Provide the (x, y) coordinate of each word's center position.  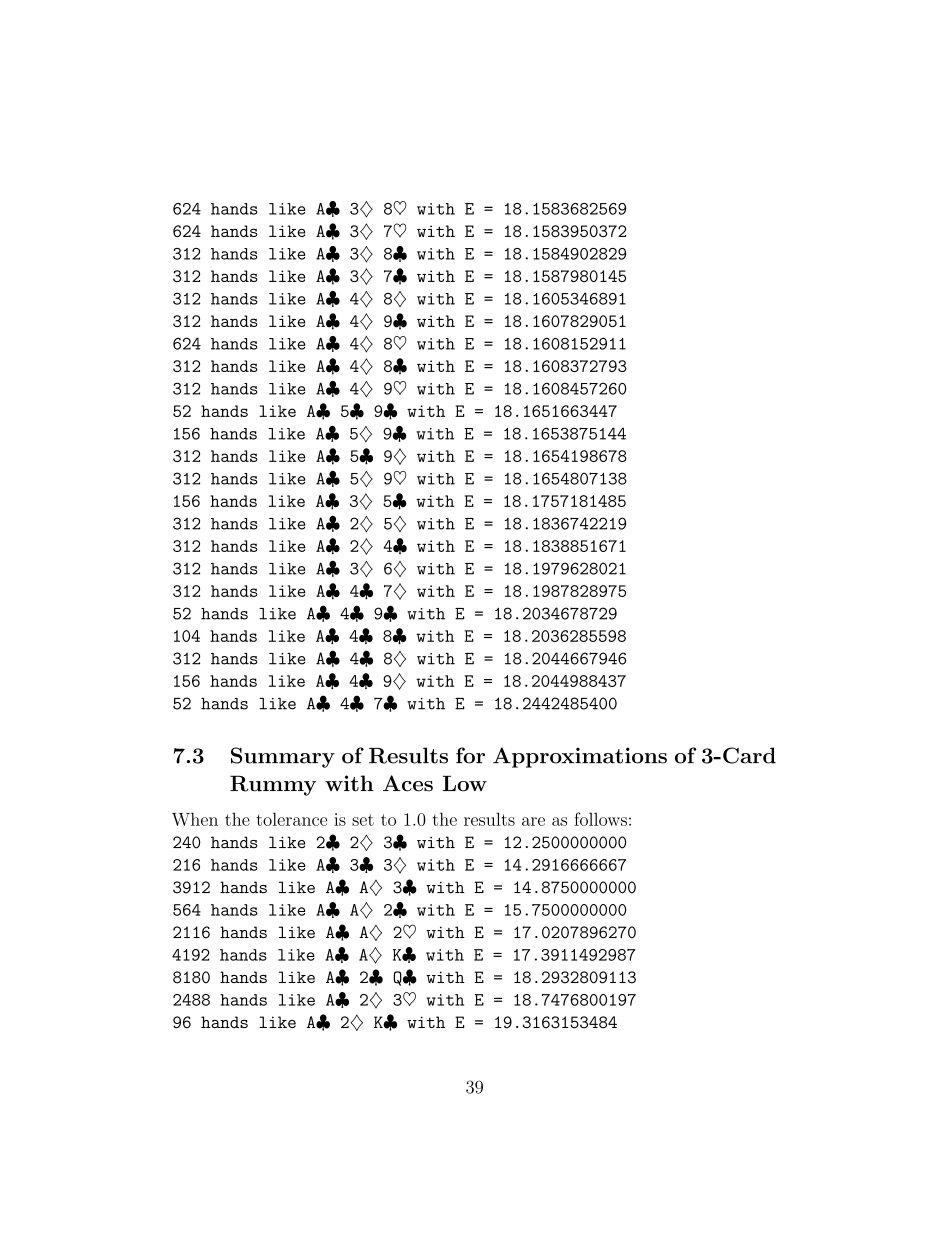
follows (600, 819)
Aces (408, 783)
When (195, 819)
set (363, 820)
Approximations (580, 757)
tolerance (291, 819)
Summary (283, 757)
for (470, 755)
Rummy (273, 785)
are (533, 821)
